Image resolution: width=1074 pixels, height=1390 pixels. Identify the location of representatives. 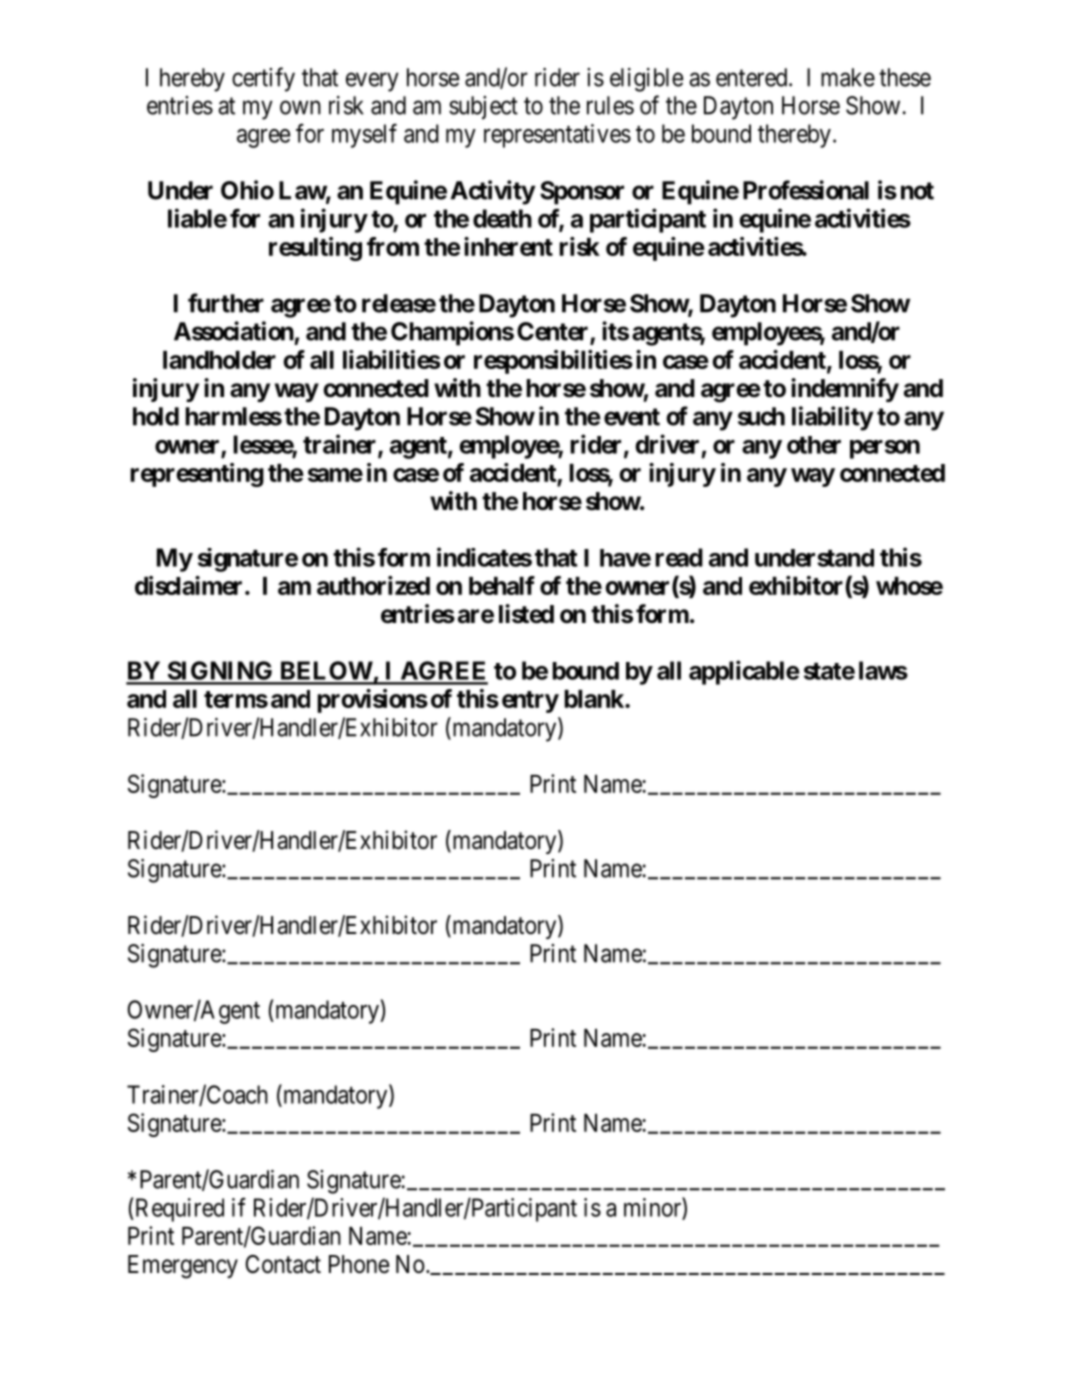
(557, 136).
